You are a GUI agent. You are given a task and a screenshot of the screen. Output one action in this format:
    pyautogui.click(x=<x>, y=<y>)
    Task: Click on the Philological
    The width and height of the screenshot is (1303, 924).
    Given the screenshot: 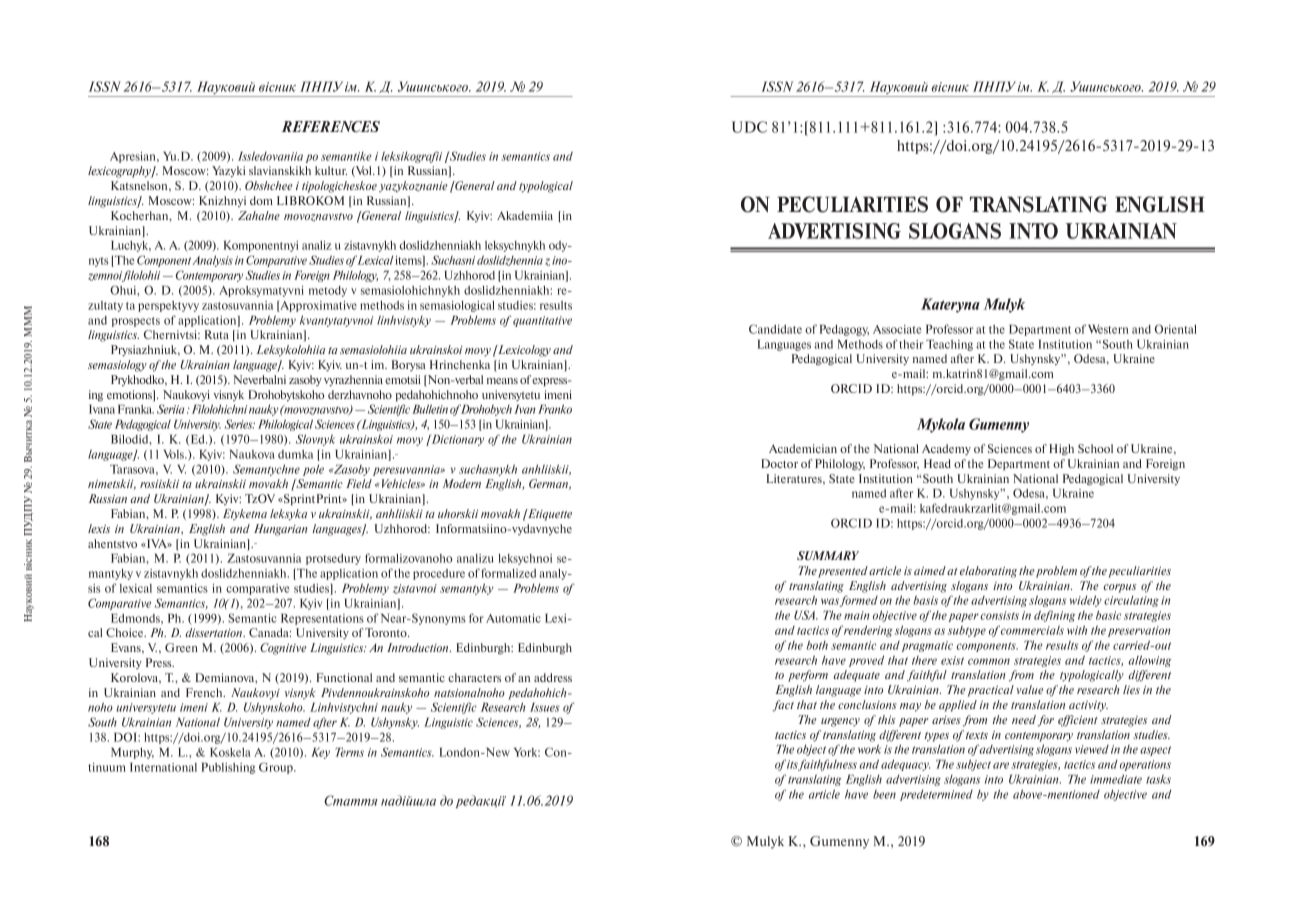 What is the action you would take?
    pyautogui.click(x=285, y=425)
